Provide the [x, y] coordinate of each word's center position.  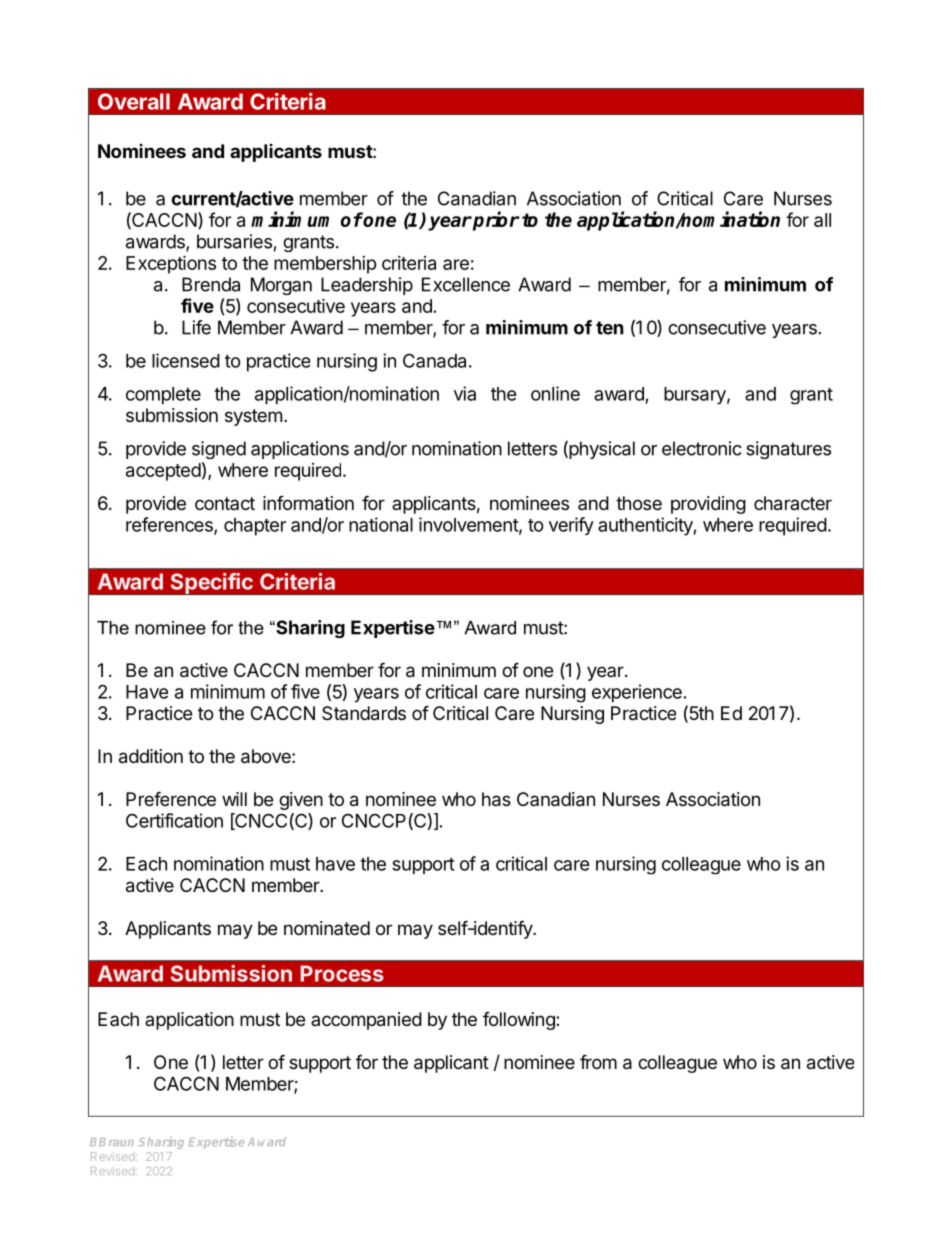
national [381, 524]
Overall [134, 101]
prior [495, 221]
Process [342, 973]
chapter [255, 527]
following [520, 1021]
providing [708, 505]
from [598, 1061]
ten [610, 328]
